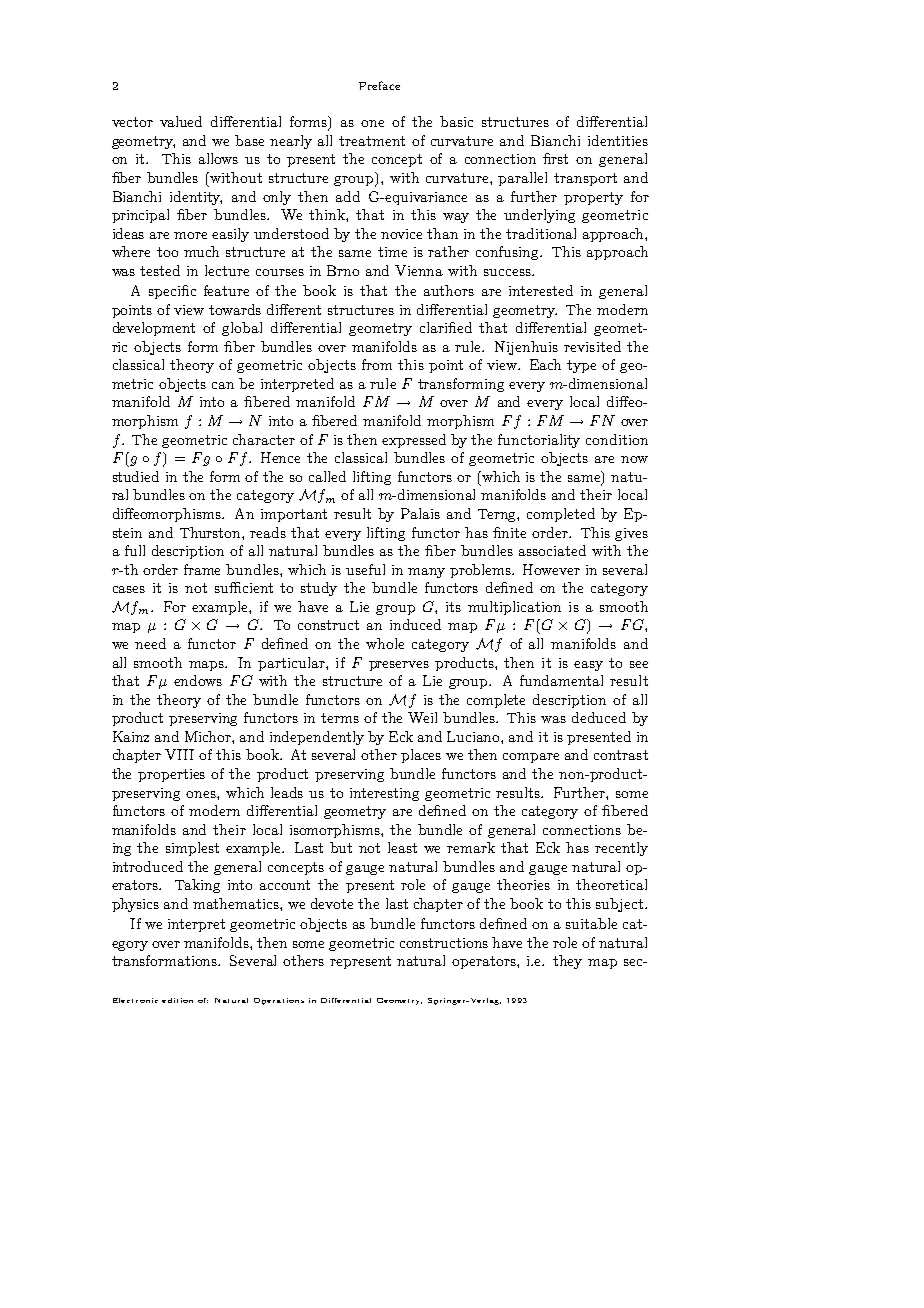 The width and height of the screenshot is (924, 1308). What do you see at coordinates (202, 569) in the screenshot?
I see `frame` at bounding box center [202, 569].
